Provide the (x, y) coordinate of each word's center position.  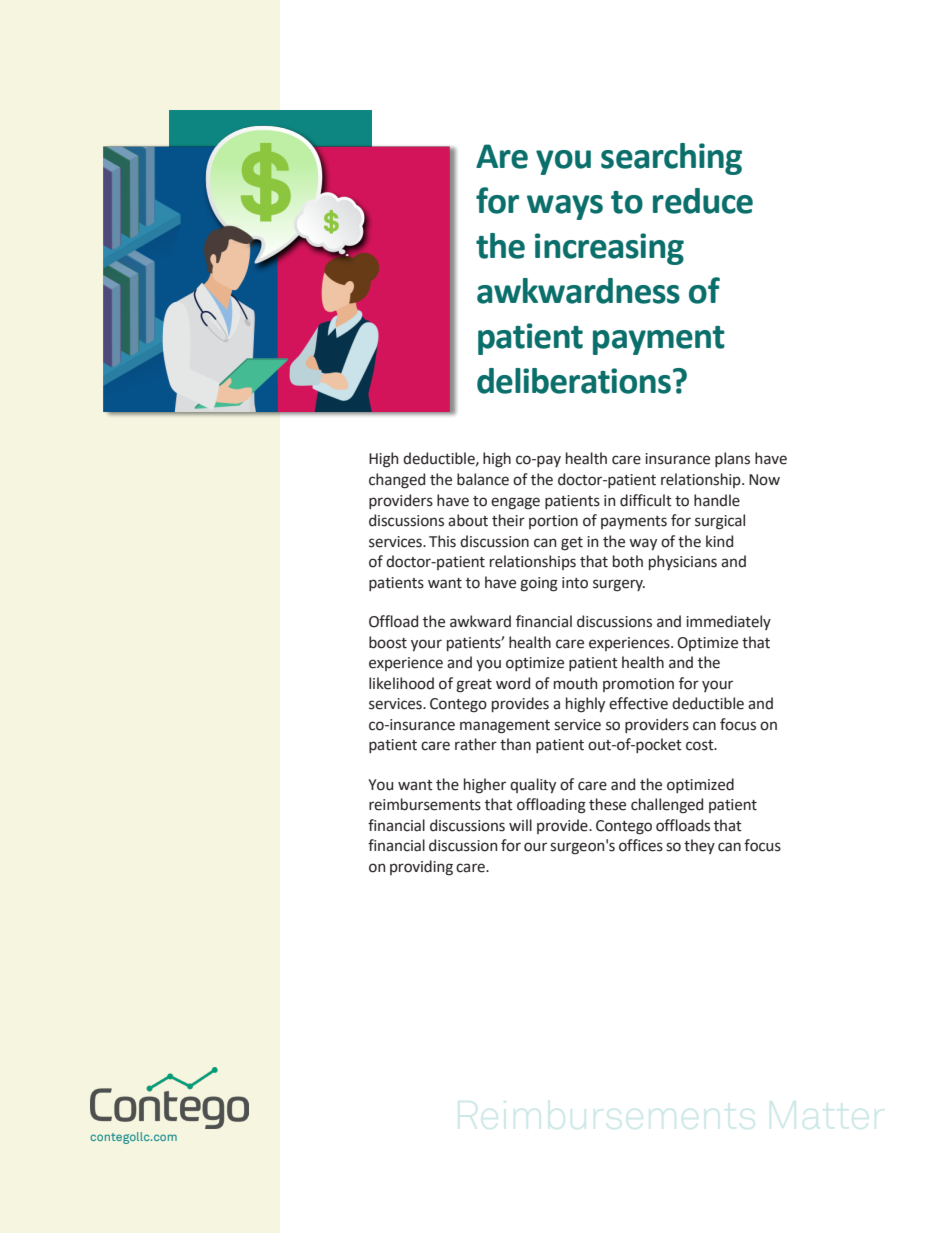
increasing (609, 249)
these (607, 804)
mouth (575, 683)
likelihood (401, 683)
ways (565, 207)
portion (553, 522)
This (442, 541)
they (699, 846)
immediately (728, 622)
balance (483, 479)
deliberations (574, 381)
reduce (703, 201)
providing (421, 868)
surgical (720, 522)
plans (732, 459)
